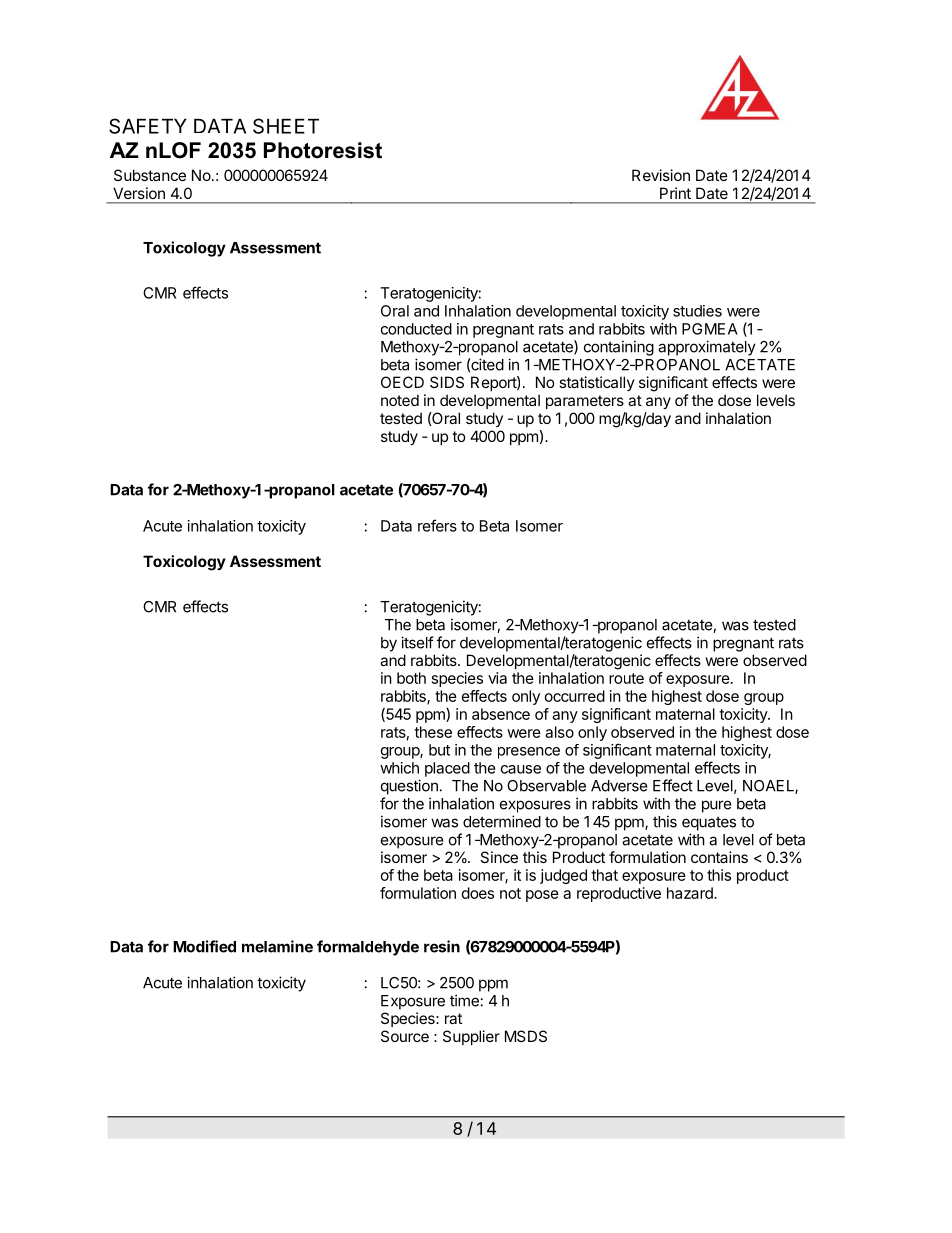  Describe the element at coordinates (204, 946) in the image. I see `Modified` at that location.
